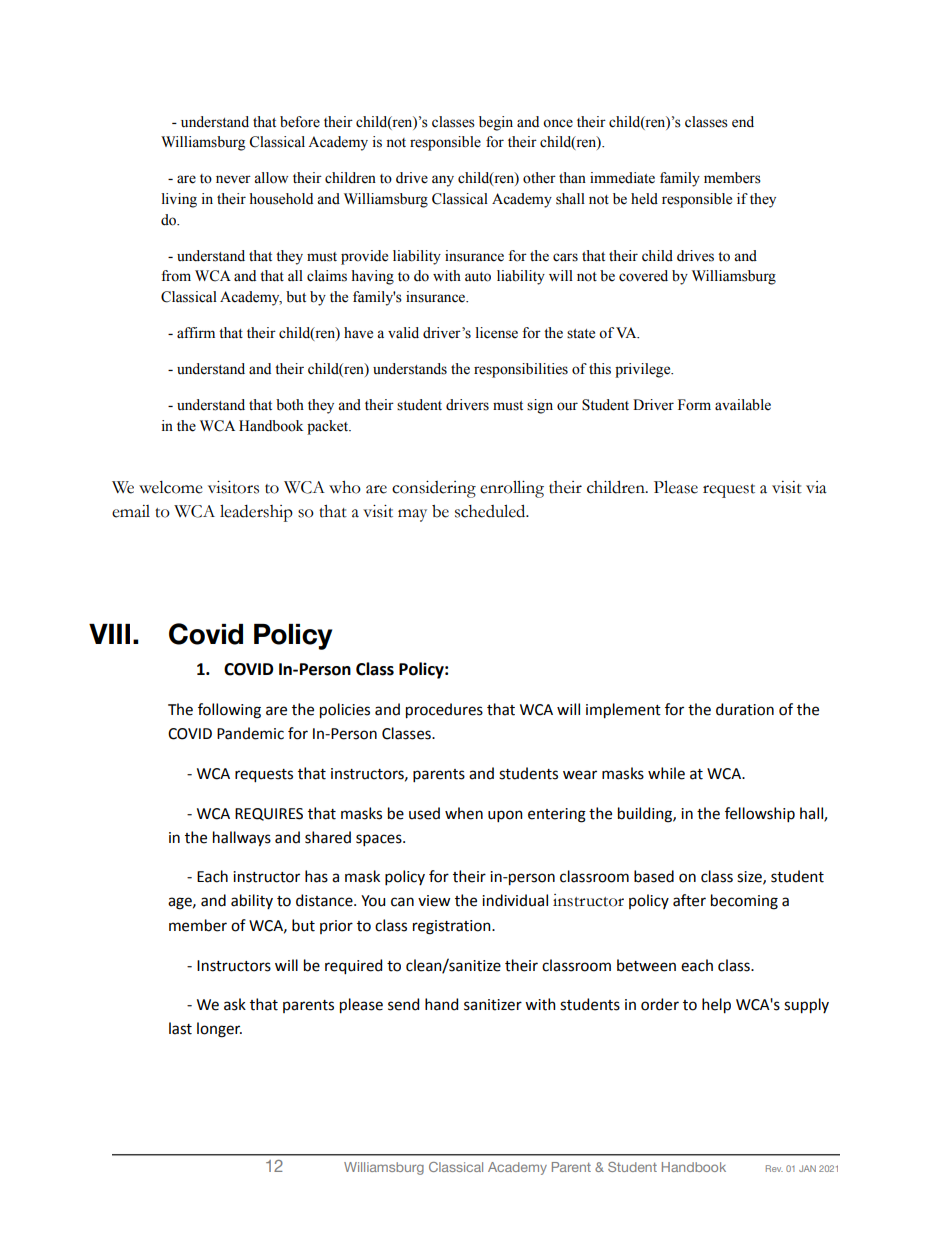 Image resolution: width=952 pixels, height=1233 pixels. What do you see at coordinates (444, 711) in the screenshot?
I see `procedures` at bounding box center [444, 711].
